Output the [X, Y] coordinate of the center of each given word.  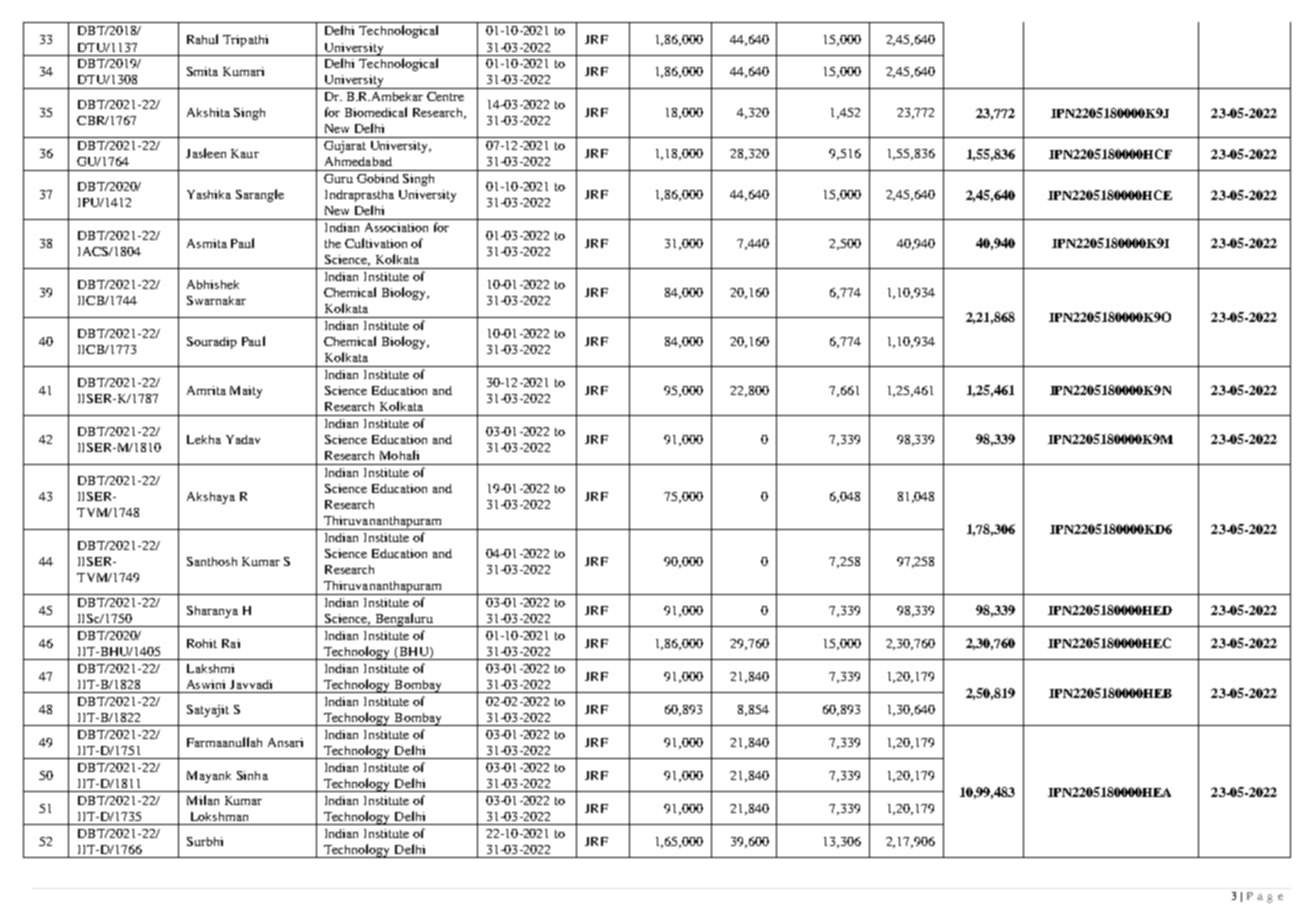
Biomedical [376, 112]
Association [396, 227]
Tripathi [245, 41]
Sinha [252, 775]
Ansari [285, 742]
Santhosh [212, 561]
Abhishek [213, 284]
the [333, 243]
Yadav [243, 439]
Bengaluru [404, 620]
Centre [445, 96]
